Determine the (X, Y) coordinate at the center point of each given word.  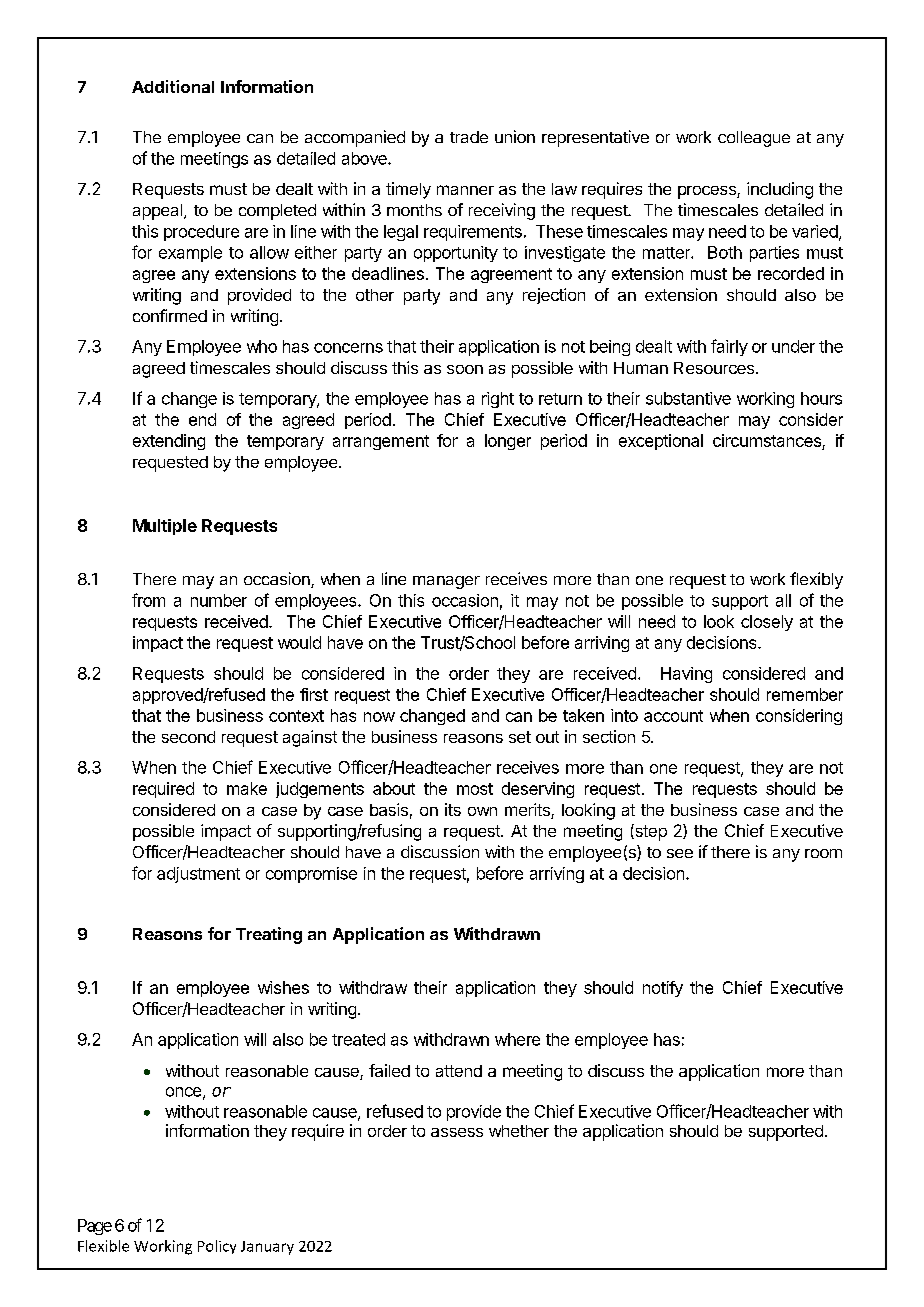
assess (457, 1132)
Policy (217, 1247)
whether (519, 1131)
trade (469, 137)
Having (686, 675)
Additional (173, 86)
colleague (754, 139)
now (379, 717)
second (188, 737)
